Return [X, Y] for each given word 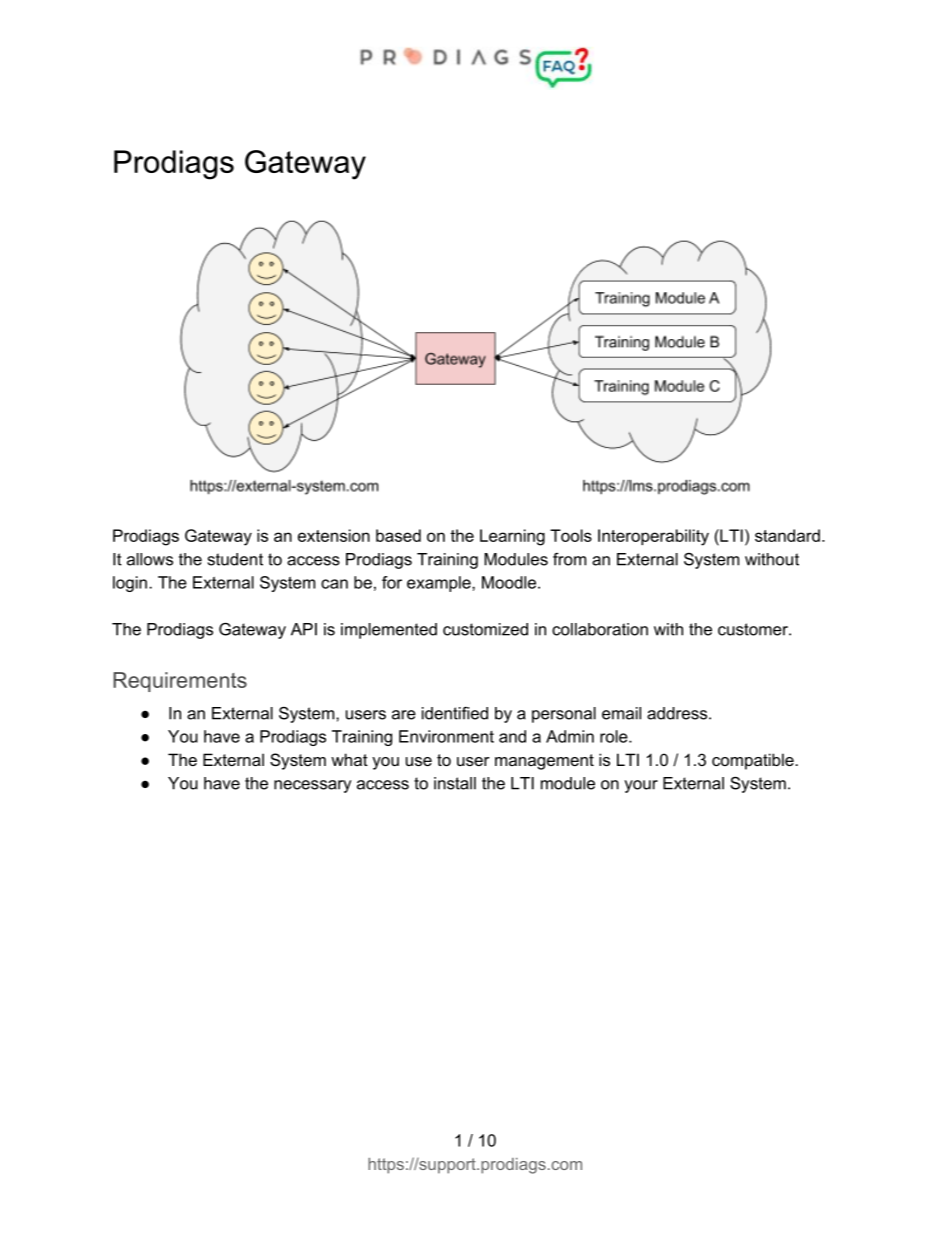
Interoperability [653, 537]
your [641, 786]
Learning [512, 537]
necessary [312, 786]
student [235, 559]
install [455, 783]
